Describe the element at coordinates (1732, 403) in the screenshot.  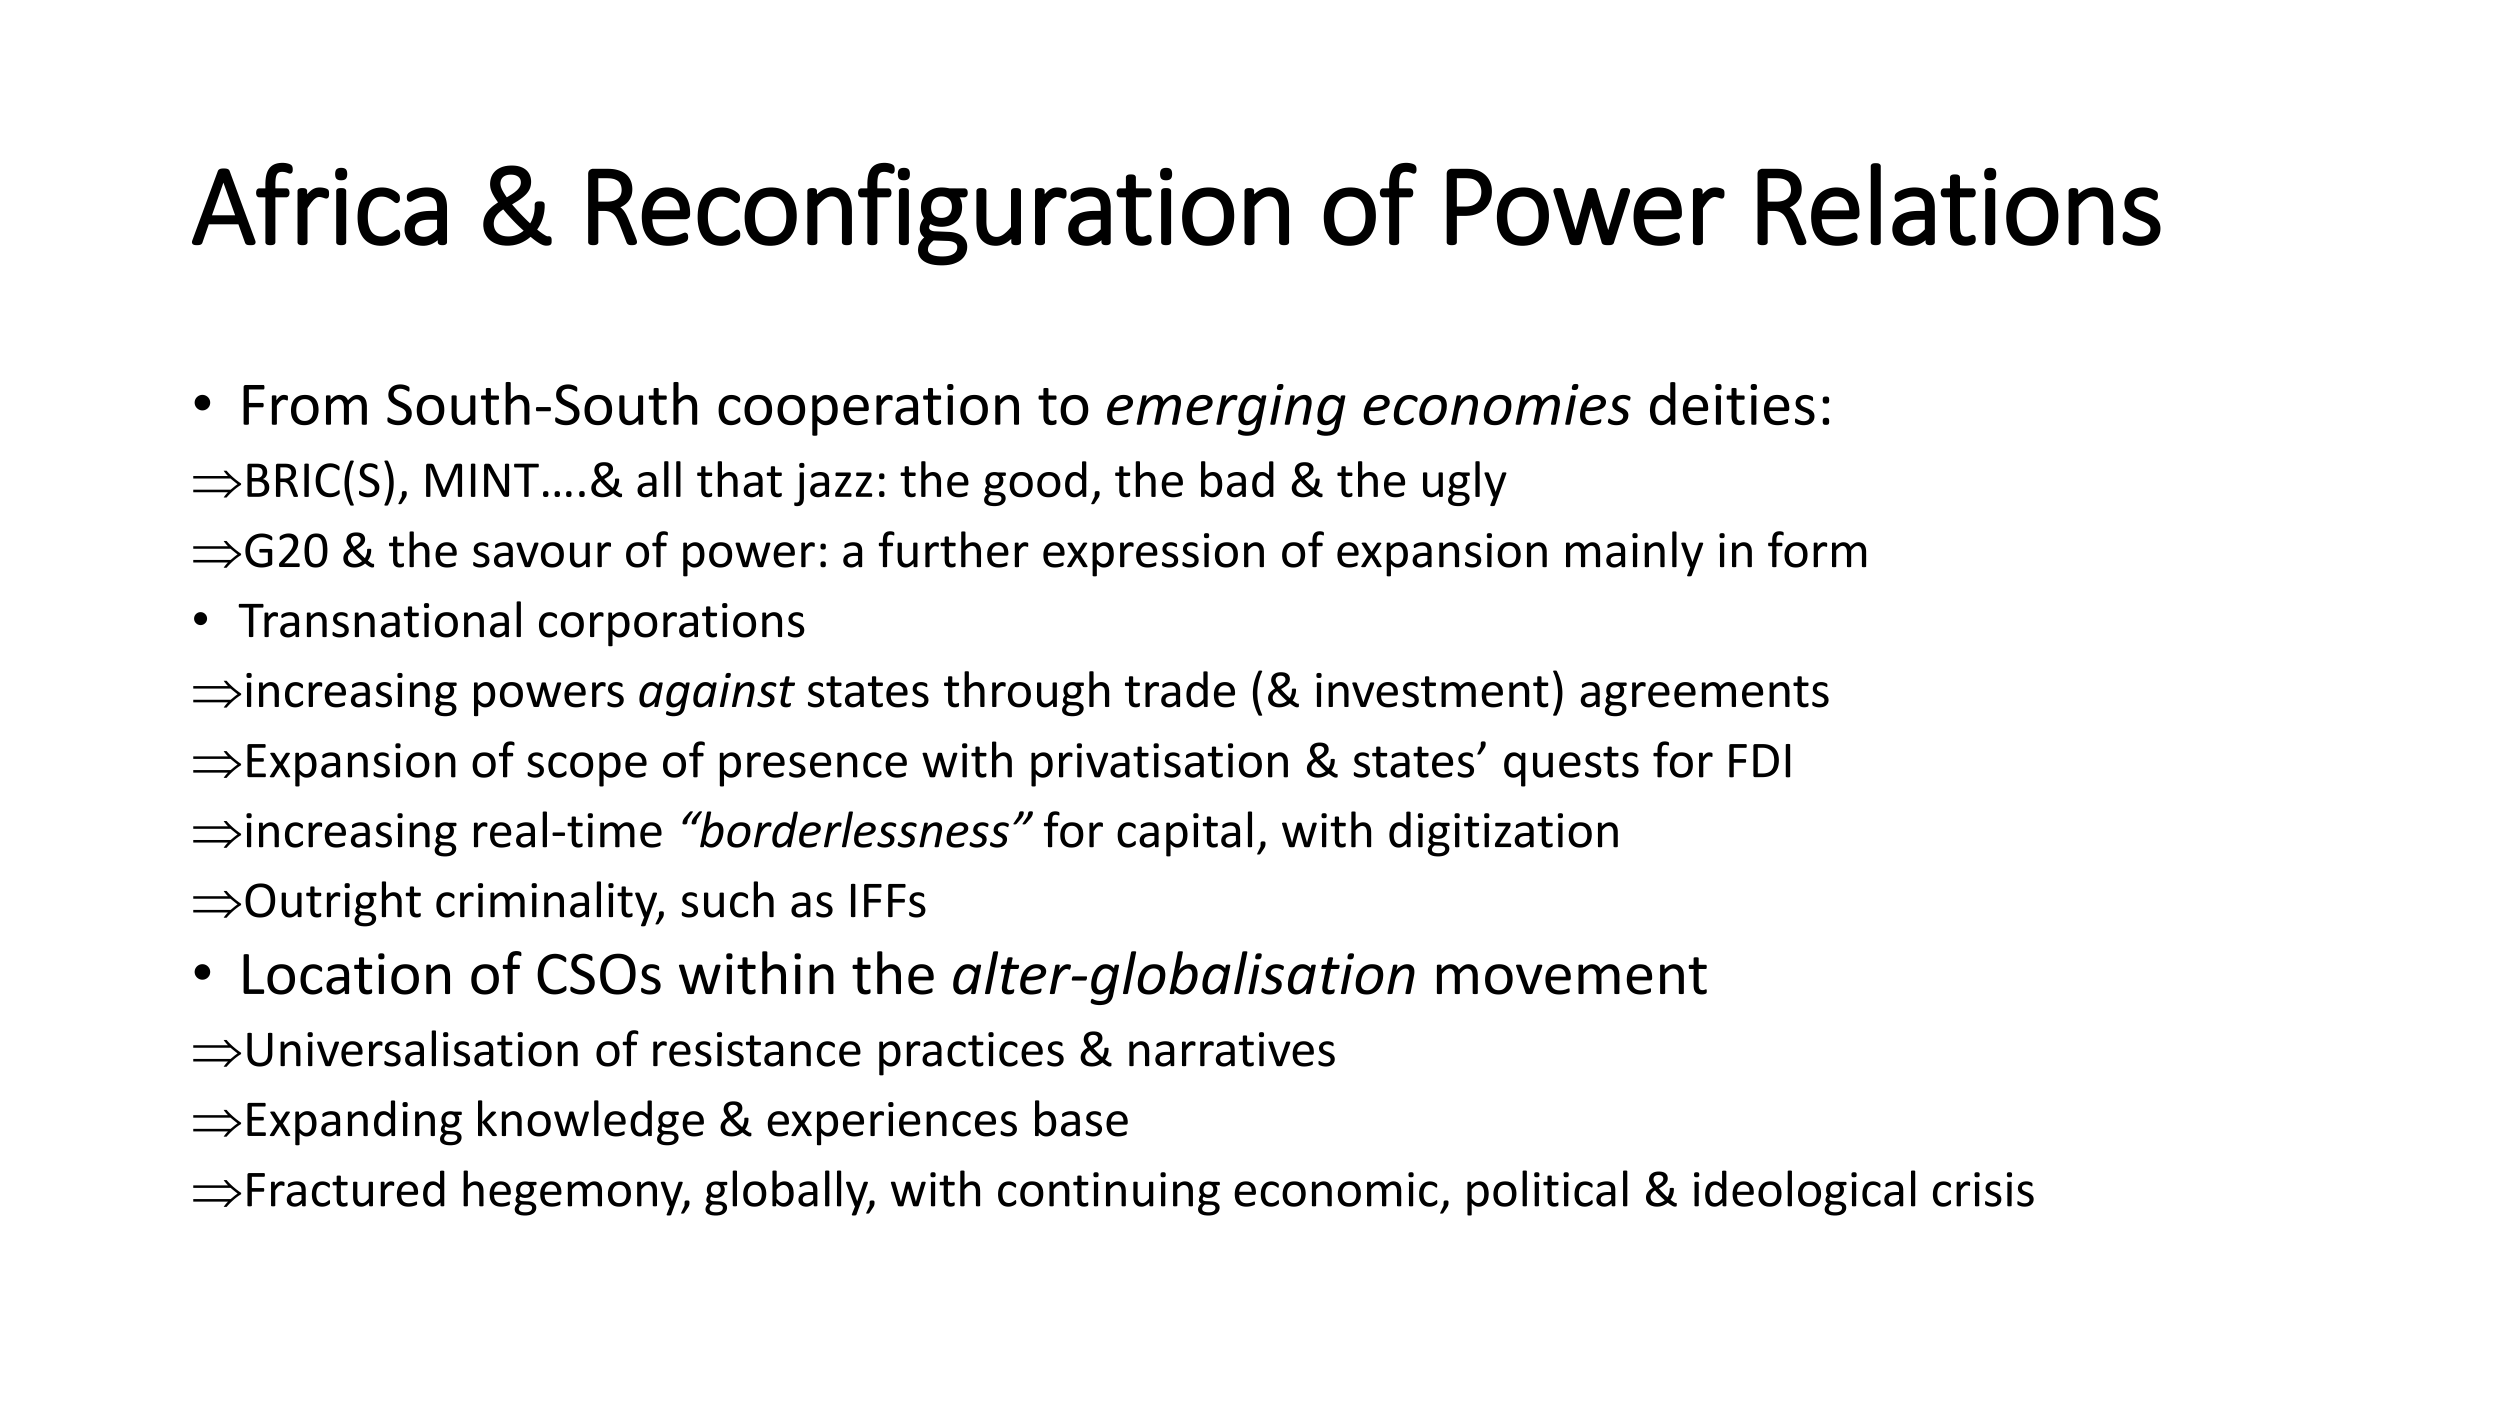
I see `deities` at that location.
